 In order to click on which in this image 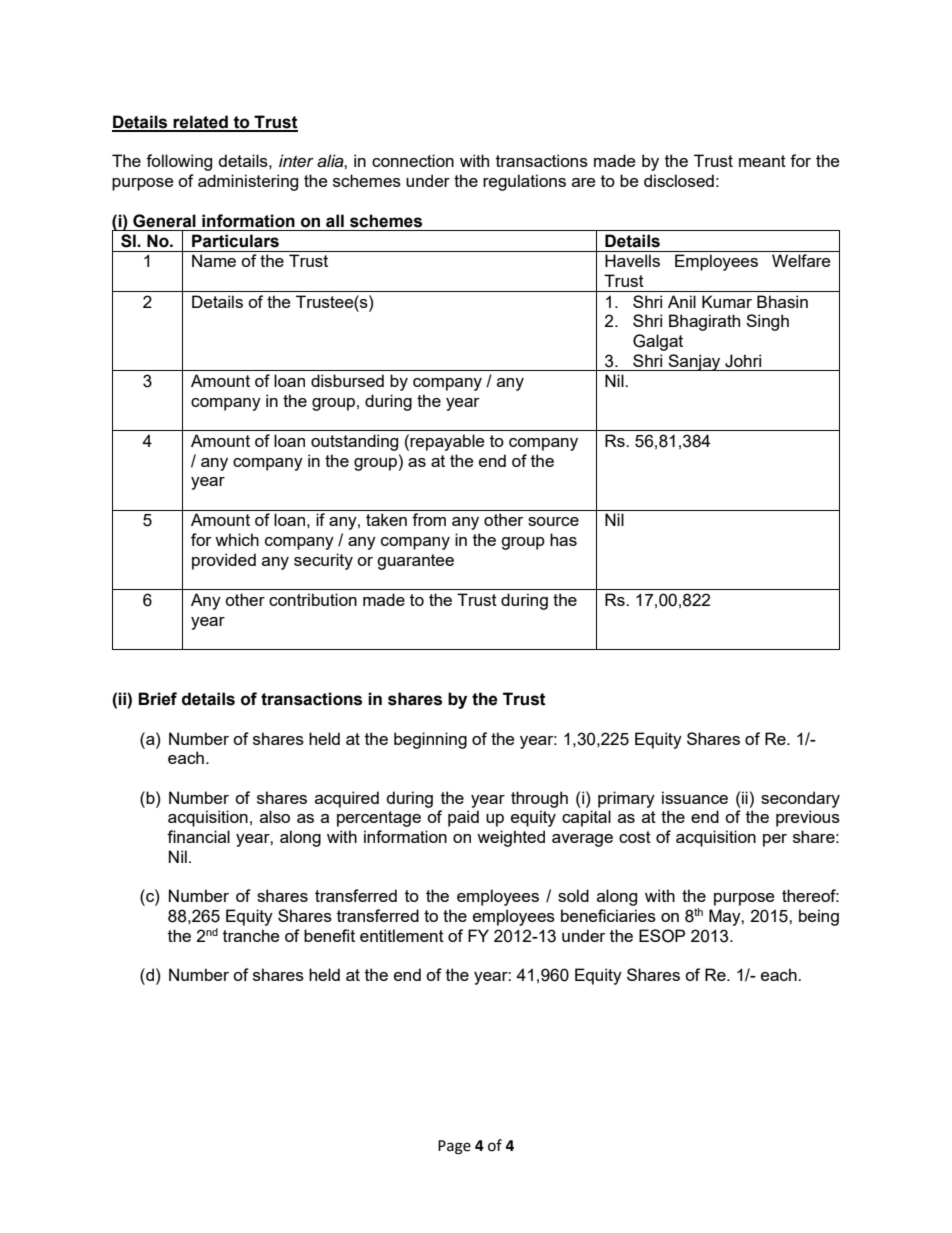, I will do `click(237, 539)`.
